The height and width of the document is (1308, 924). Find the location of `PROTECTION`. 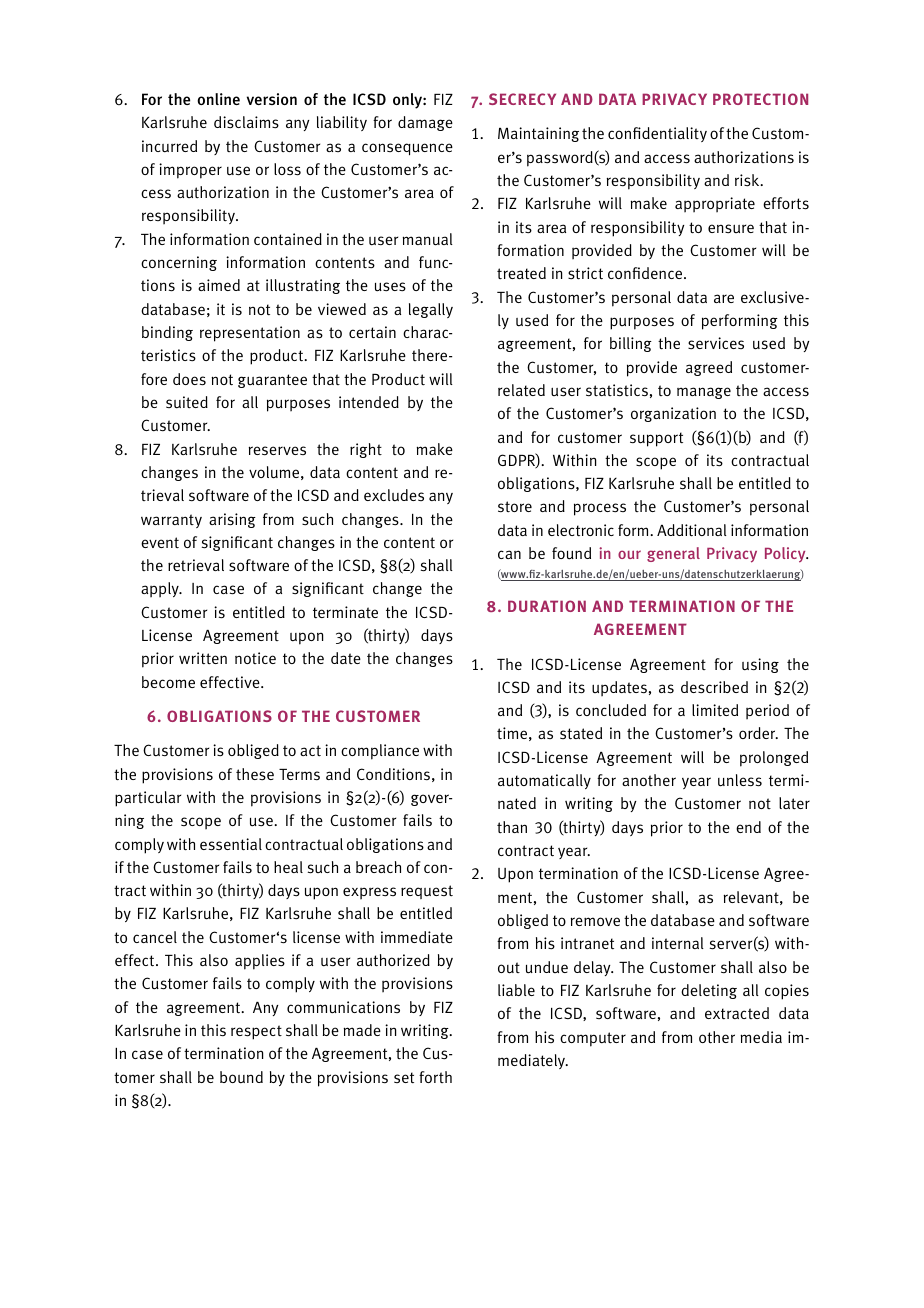

PROTECTION is located at coordinates (760, 99).
